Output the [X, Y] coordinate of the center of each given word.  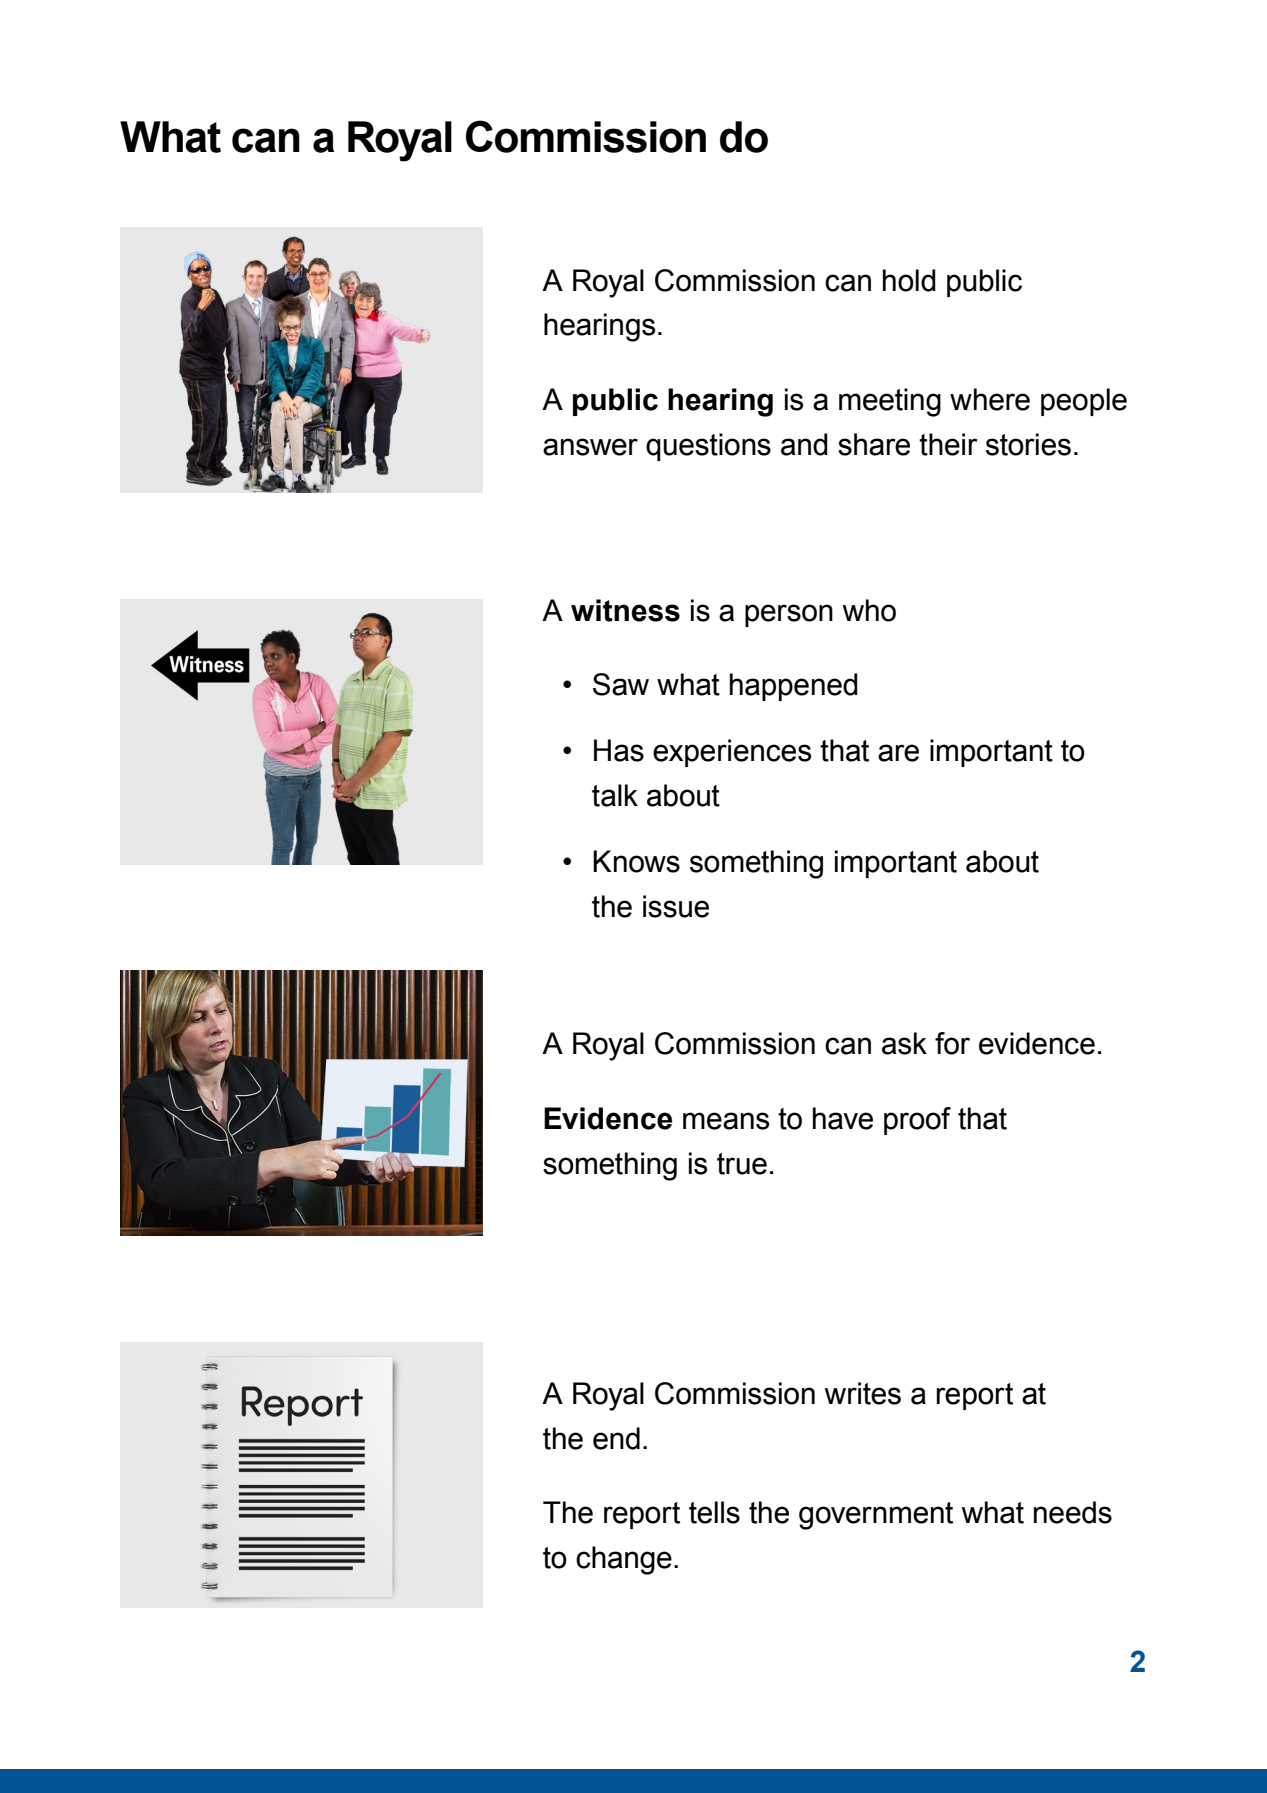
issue [676, 906]
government [876, 1516]
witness [625, 610]
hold [909, 280]
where [990, 399]
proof [917, 1121]
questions [708, 447]
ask [904, 1043]
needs [1073, 1512]
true [742, 1164]
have [843, 1118]
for [952, 1043]
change [624, 1560]
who [869, 610]
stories [1028, 444]
